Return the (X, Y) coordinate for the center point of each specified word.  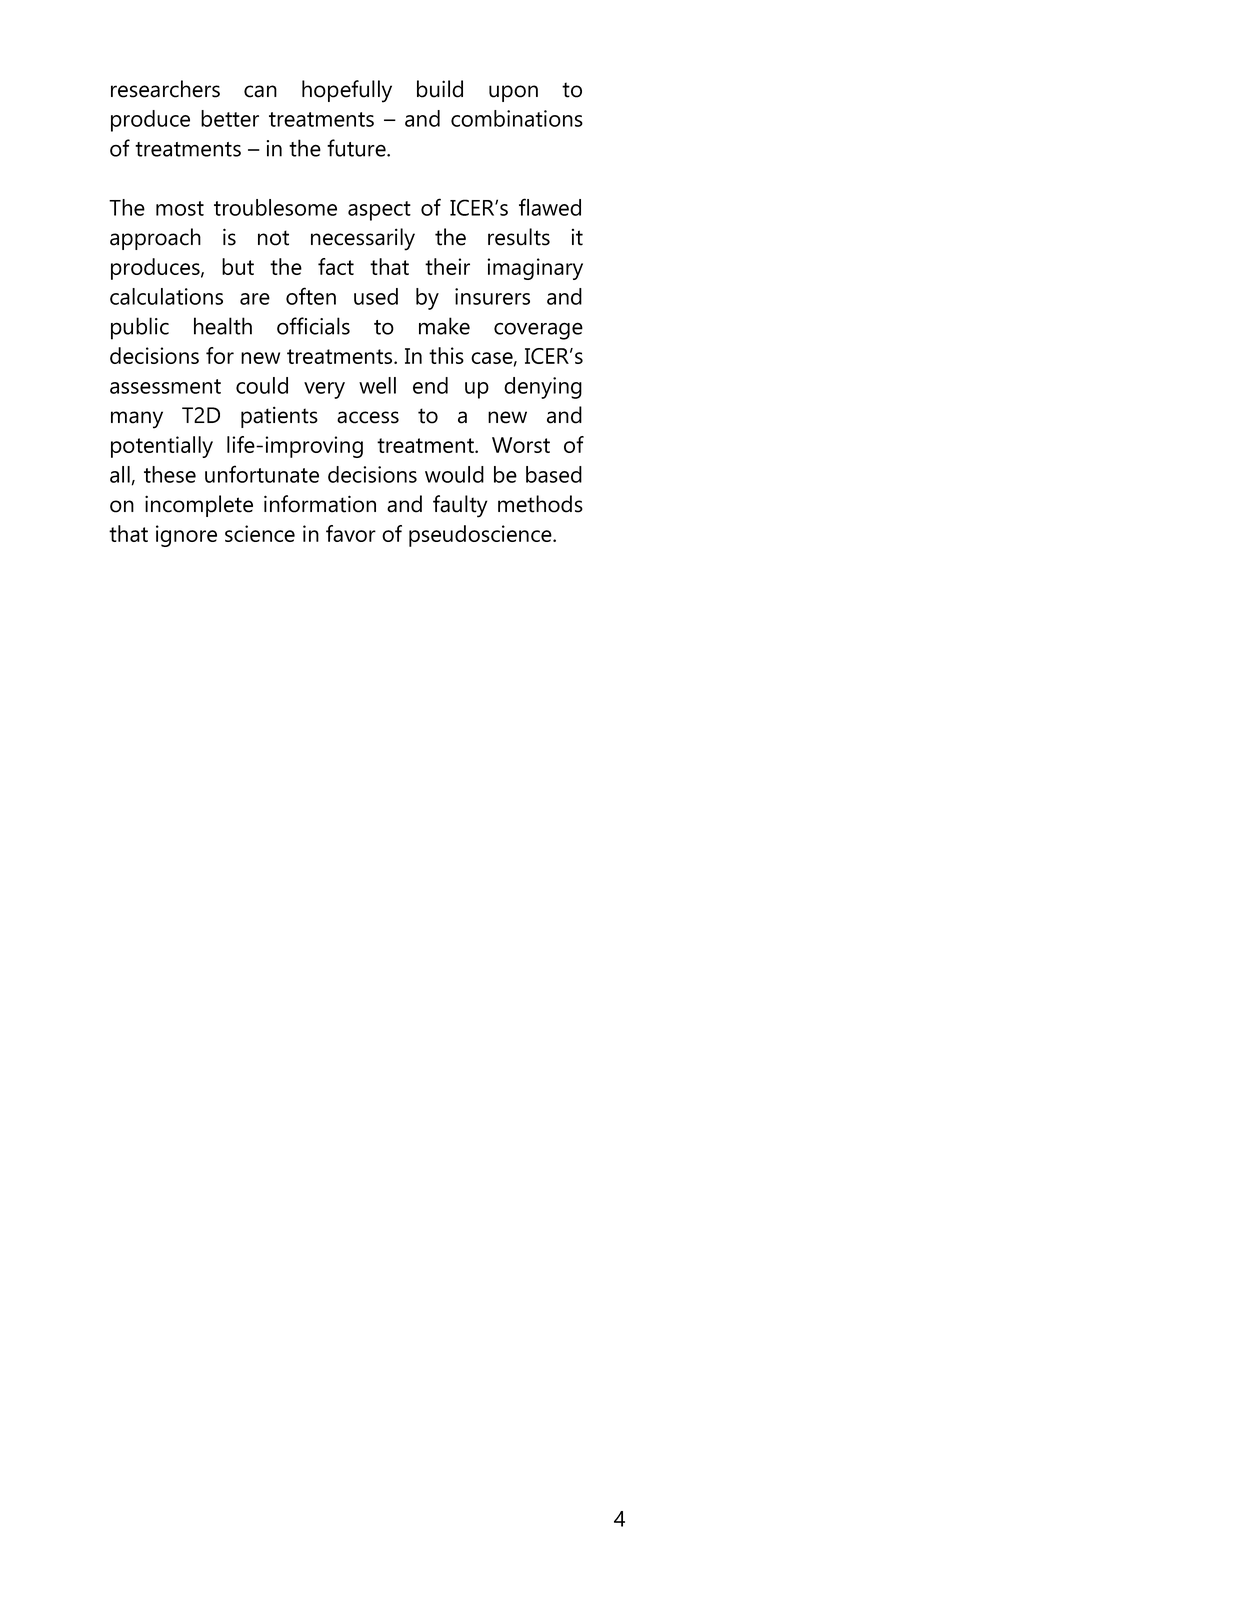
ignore (186, 536)
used (376, 296)
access (368, 417)
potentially (162, 447)
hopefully (347, 91)
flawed (550, 207)
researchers (165, 89)
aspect (379, 211)
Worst (521, 445)
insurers (492, 296)
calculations (166, 296)
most (180, 208)
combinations (517, 118)
